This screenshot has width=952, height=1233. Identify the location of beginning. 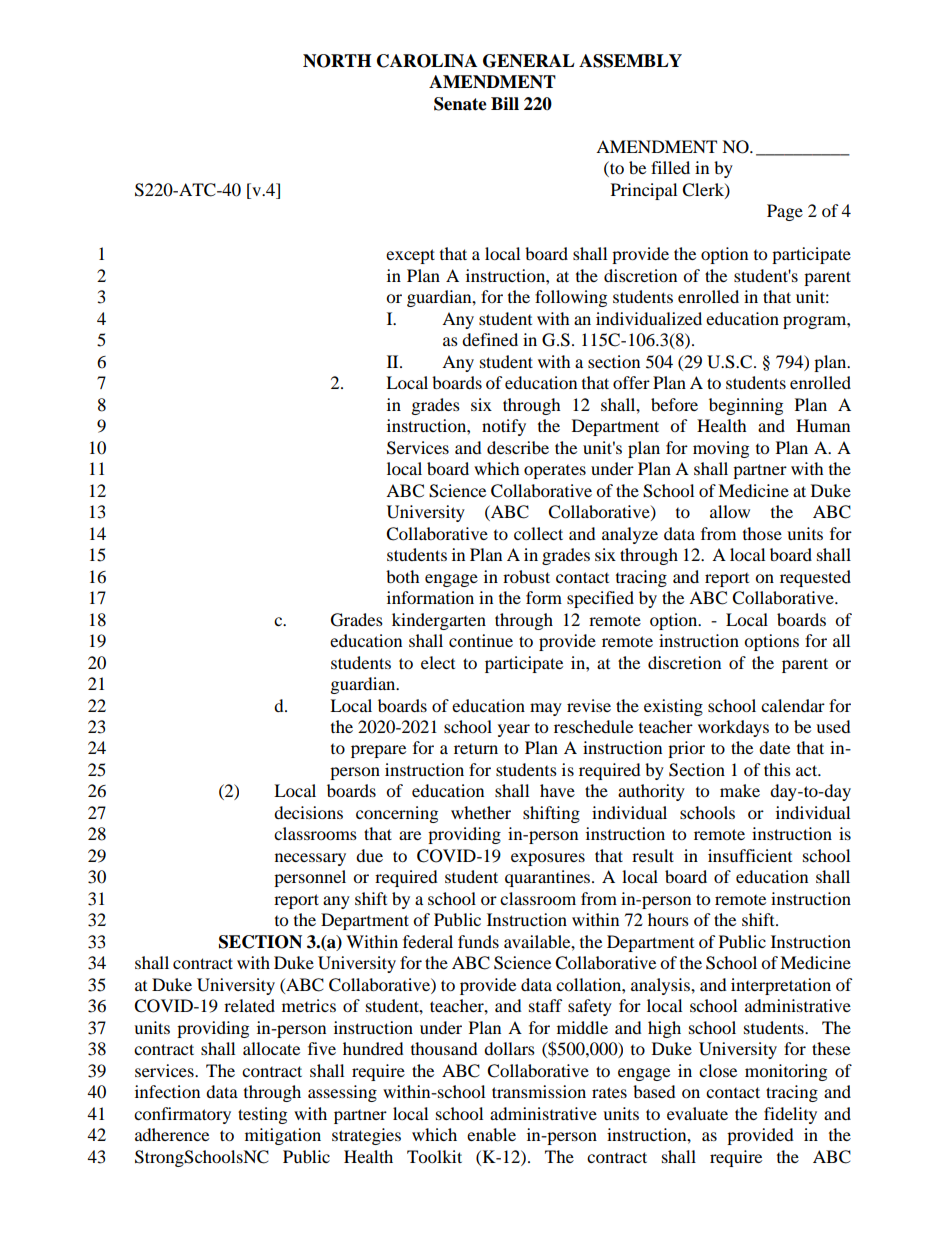
(746, 406).
